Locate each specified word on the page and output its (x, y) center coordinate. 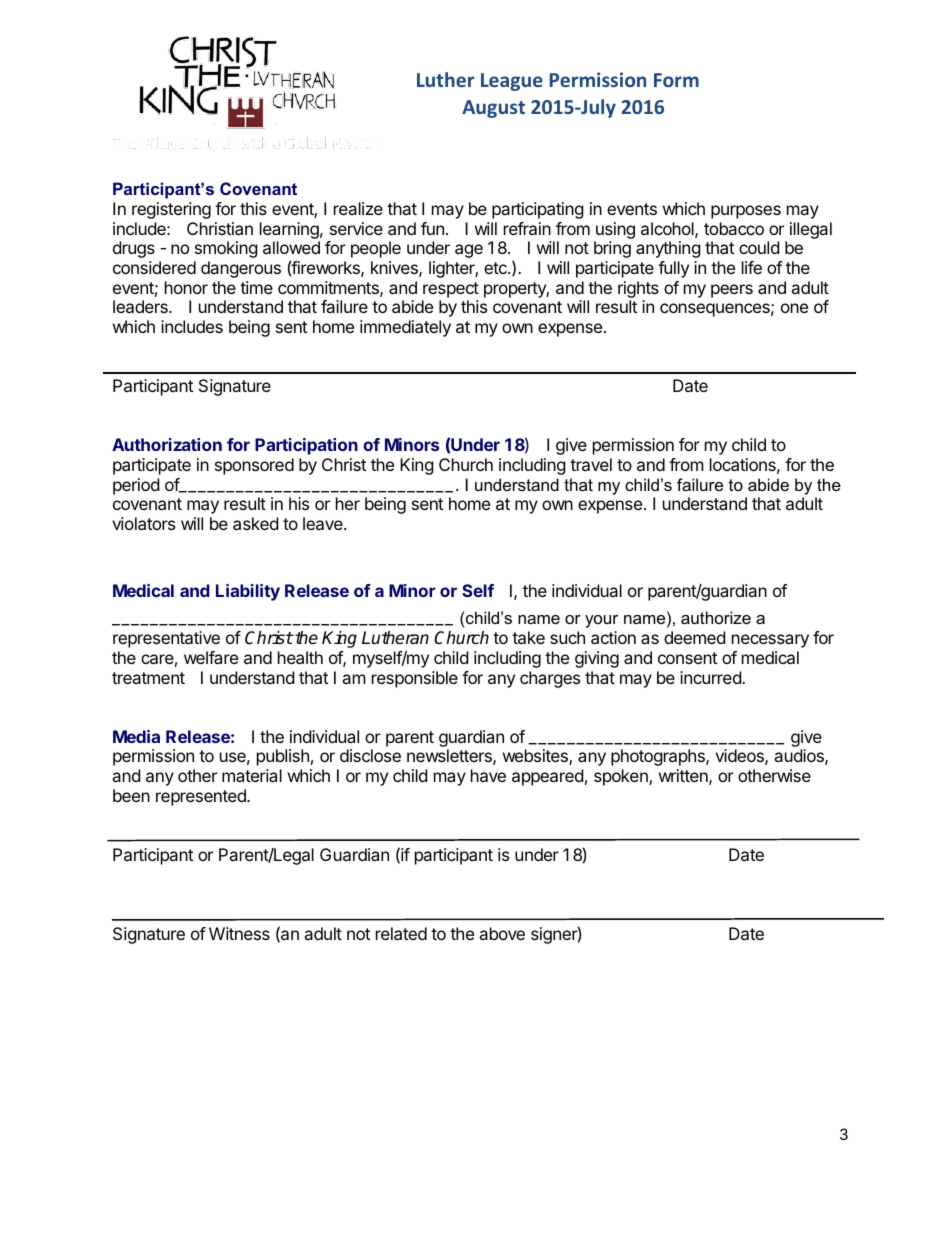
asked (255, 523)
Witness (239, 933)
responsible (415, 679)
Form (676, 80)
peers (732, 291)
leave (324, 523)
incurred (711, 677)
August (493, 109)
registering (171, 210)
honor (186, 287)
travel (591, 464)
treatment (148, 678)
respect (451, 290)
